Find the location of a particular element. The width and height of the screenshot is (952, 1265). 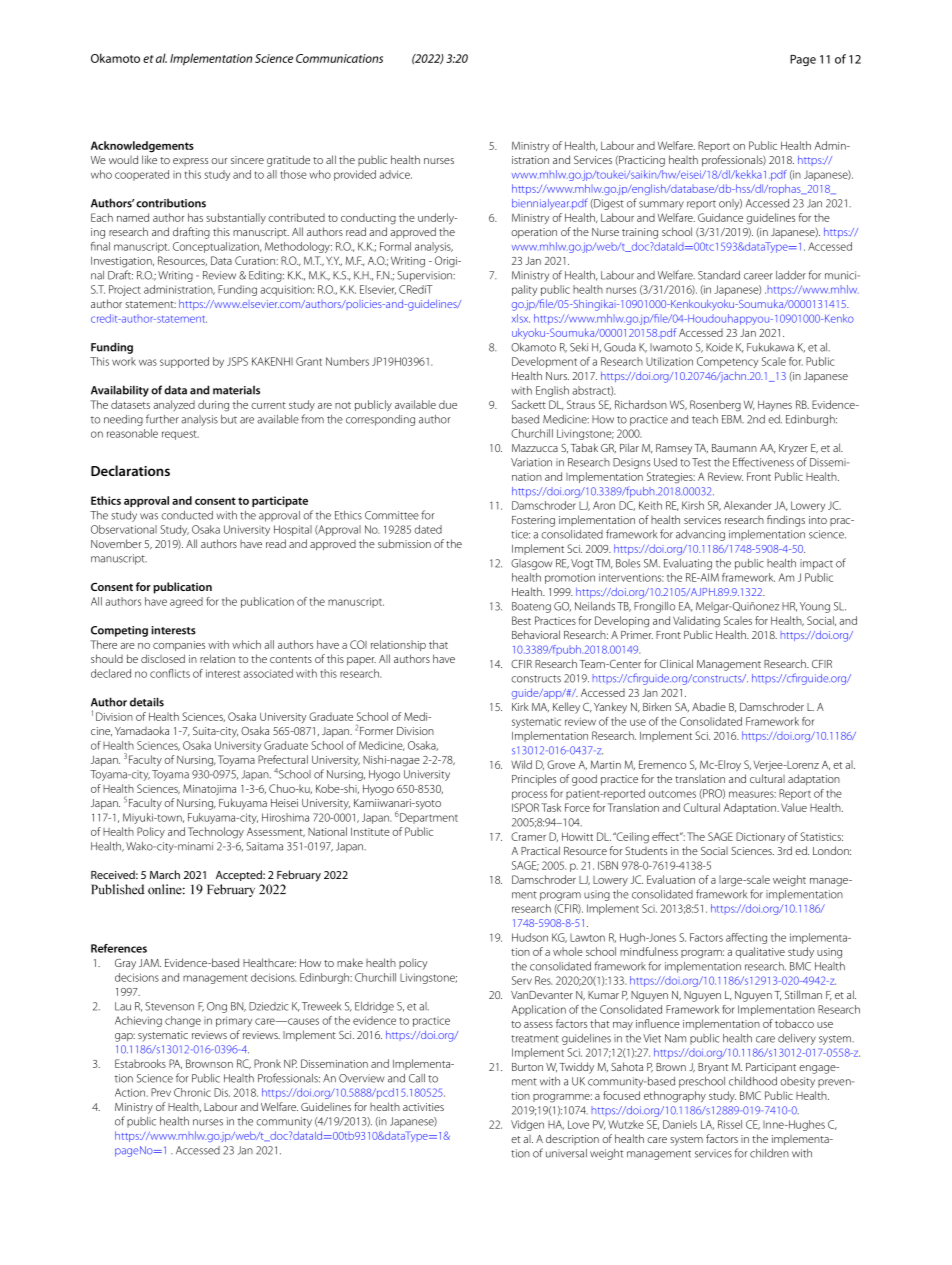

Clinical is located at coordinates (676, 663).
